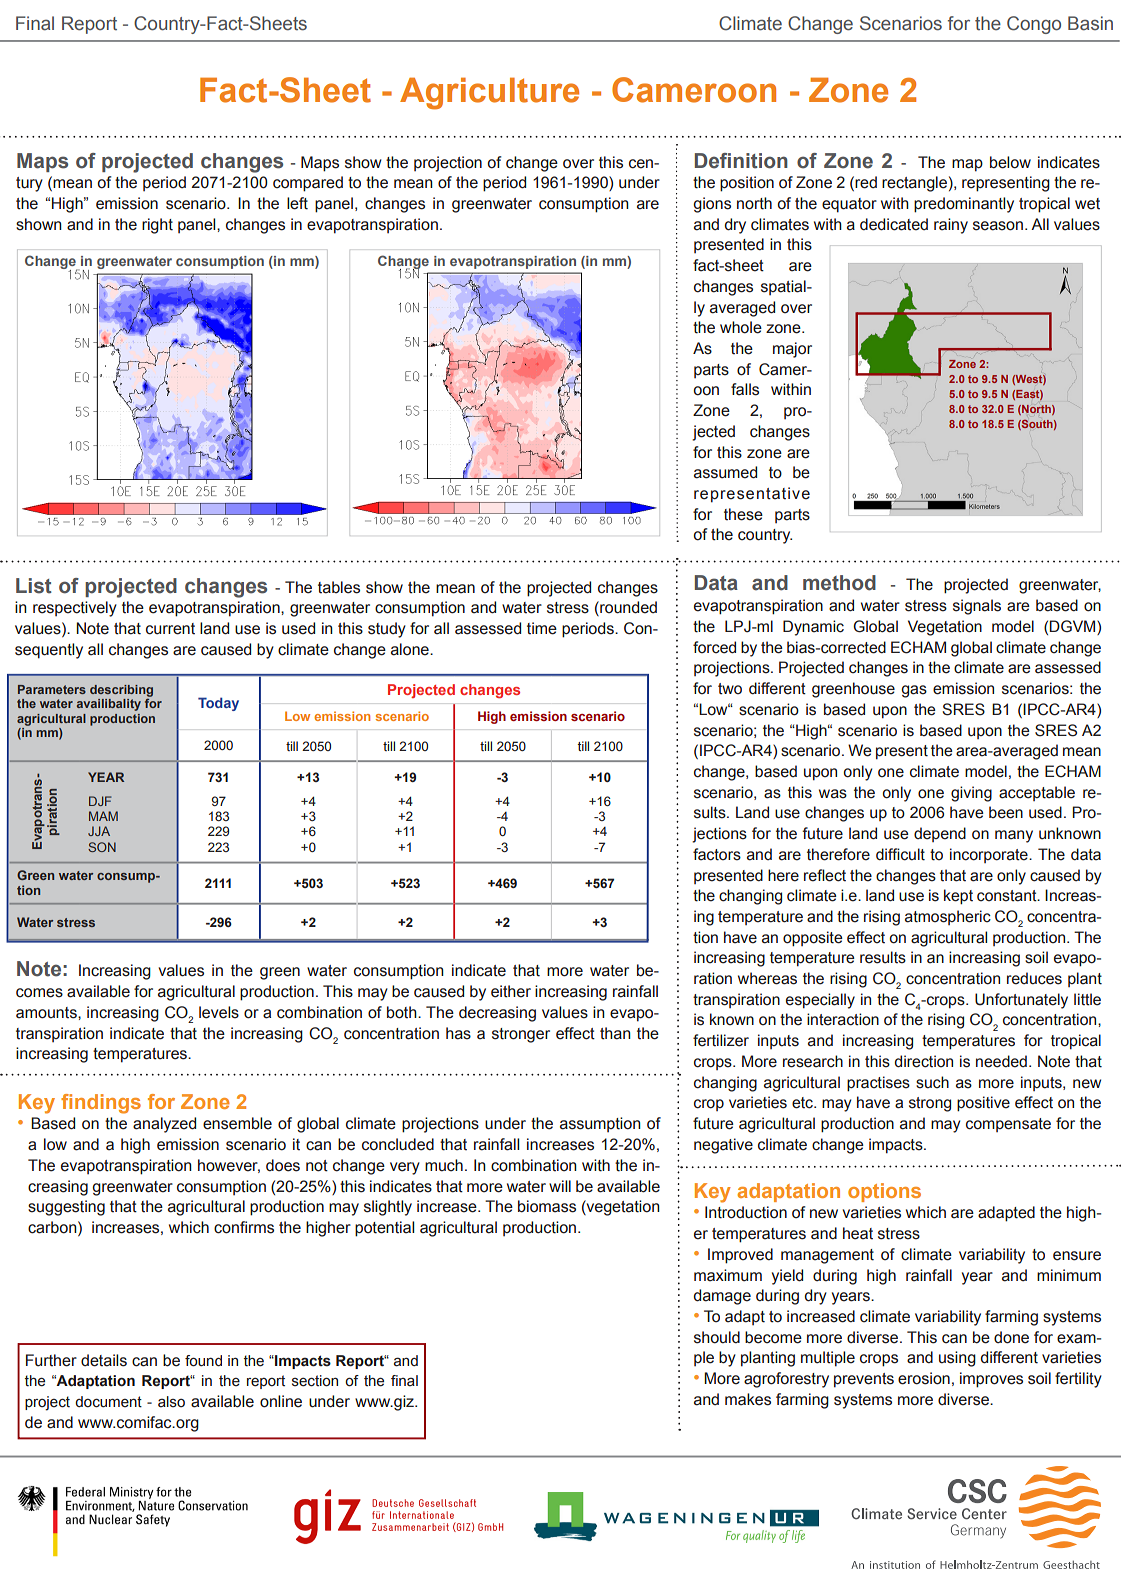  What do you see at coordinates (308, 184) in the page?
I see `compared` at bounding box center [308, 184].
